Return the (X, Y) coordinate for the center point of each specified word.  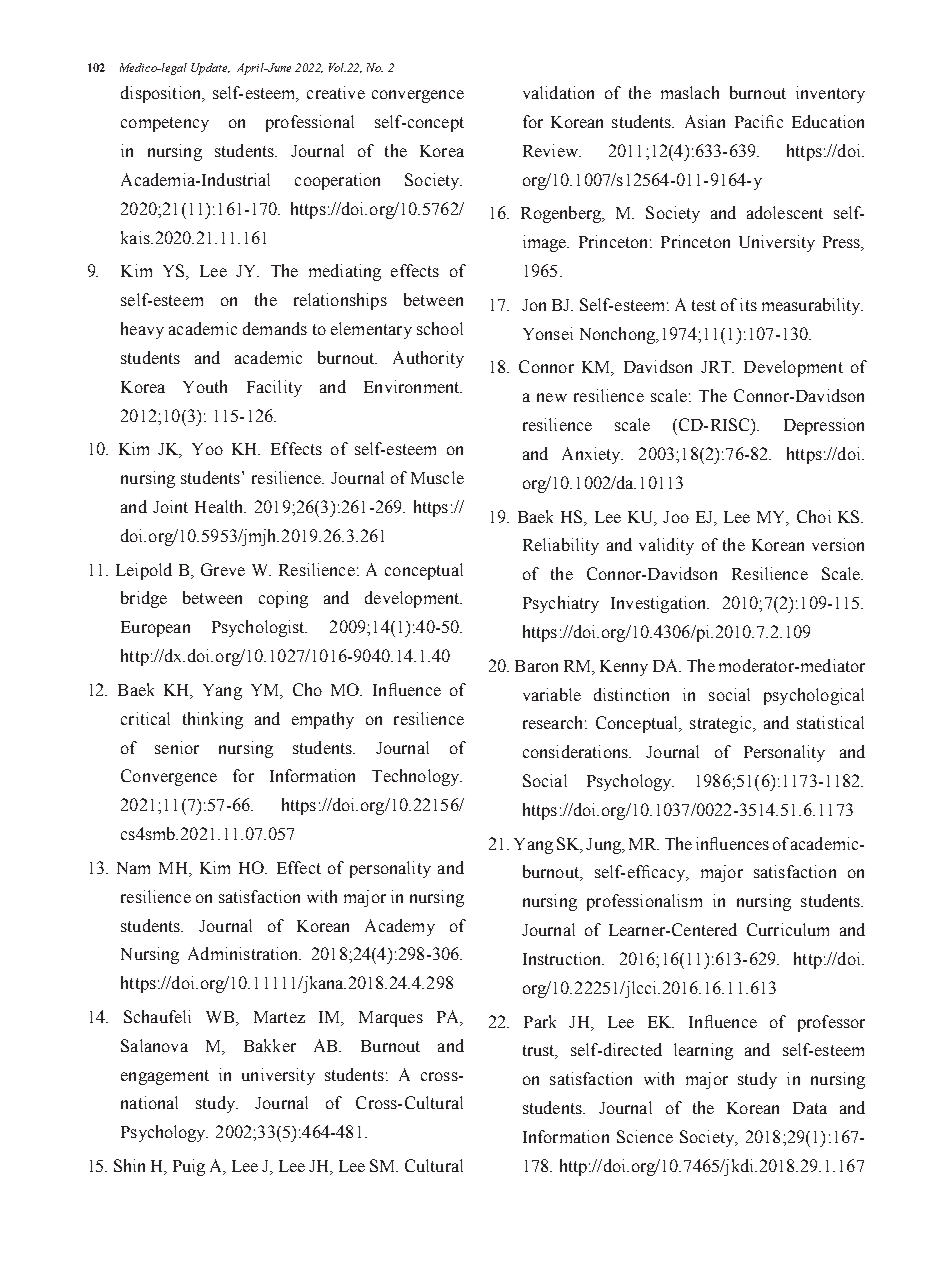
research (552, 722)
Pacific (759, 121)
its (748, 304)
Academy (400, 927)
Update (210, 69)
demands (275, 328)
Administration (244, 953)
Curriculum (788, 929)
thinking (213, 720)
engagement (165, 1077)
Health (220, 506)
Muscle (437, 477)
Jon (534, 305)
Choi (814, 516)
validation (558, 92)
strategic (722, 724)
